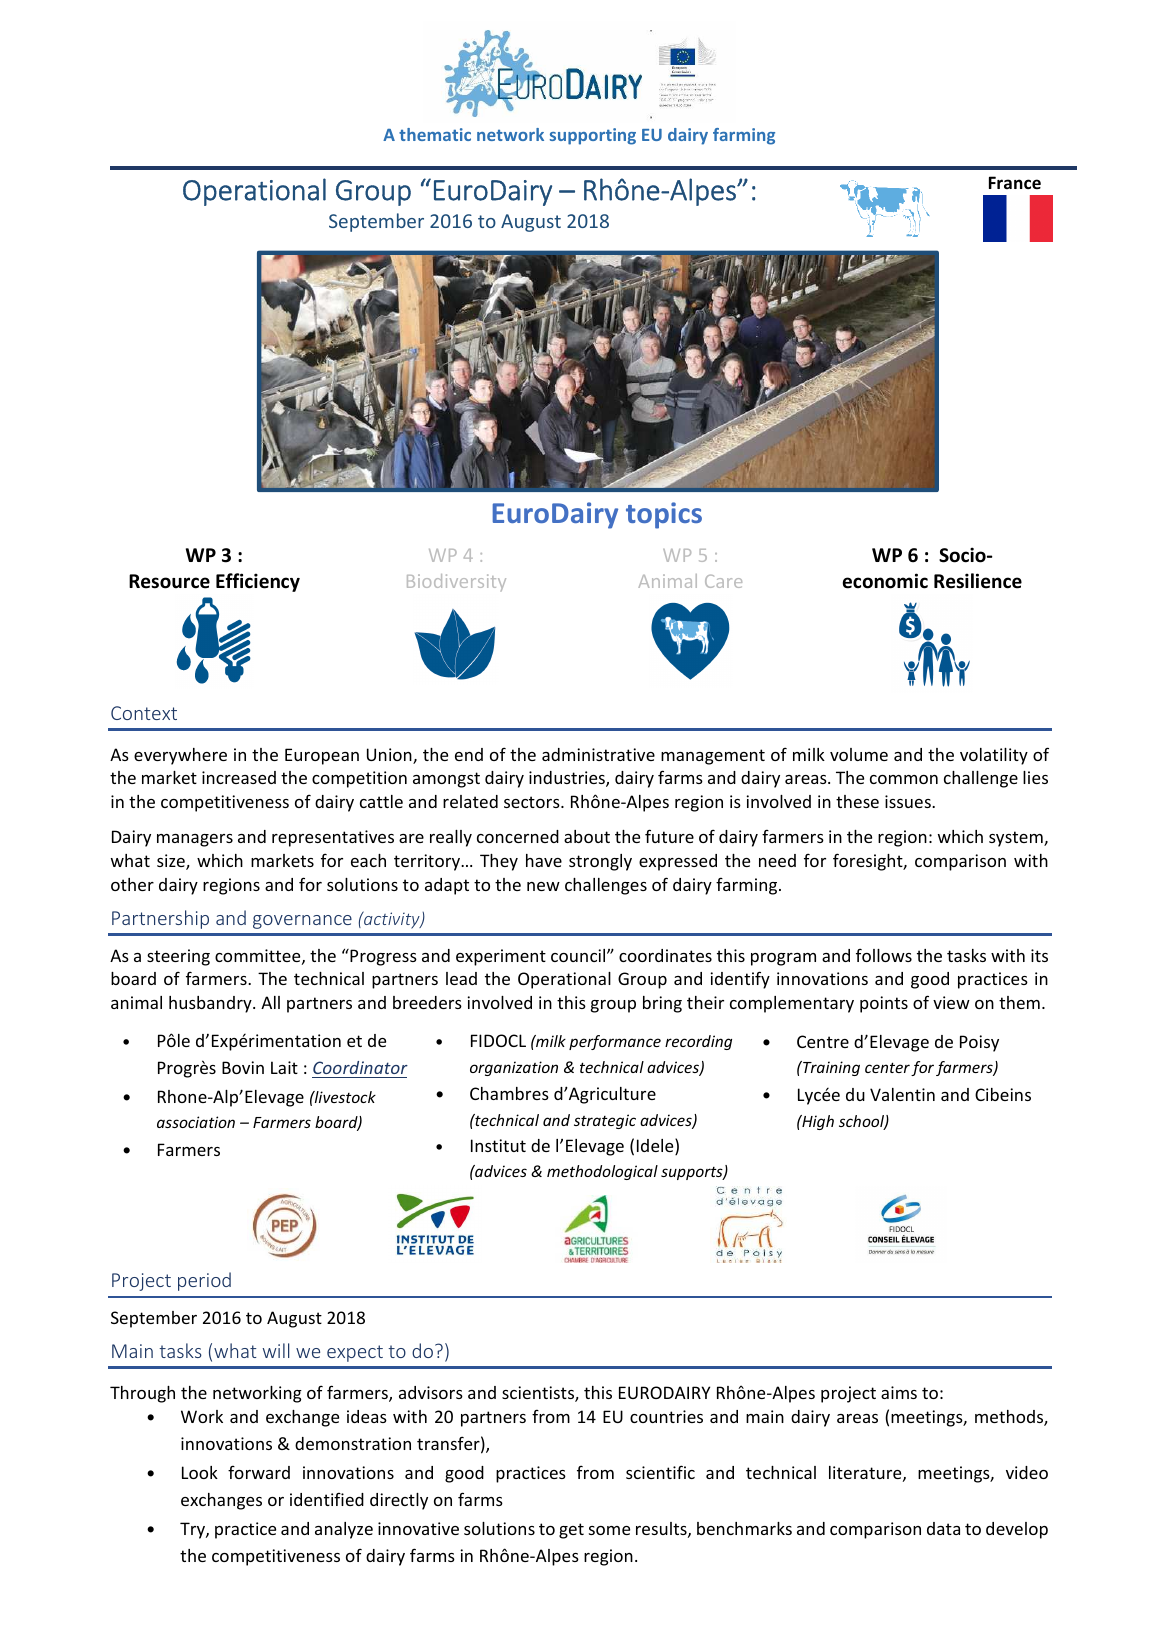  Describe the element at coordinates (195, 840) in the image. I see `managers` at that location.
